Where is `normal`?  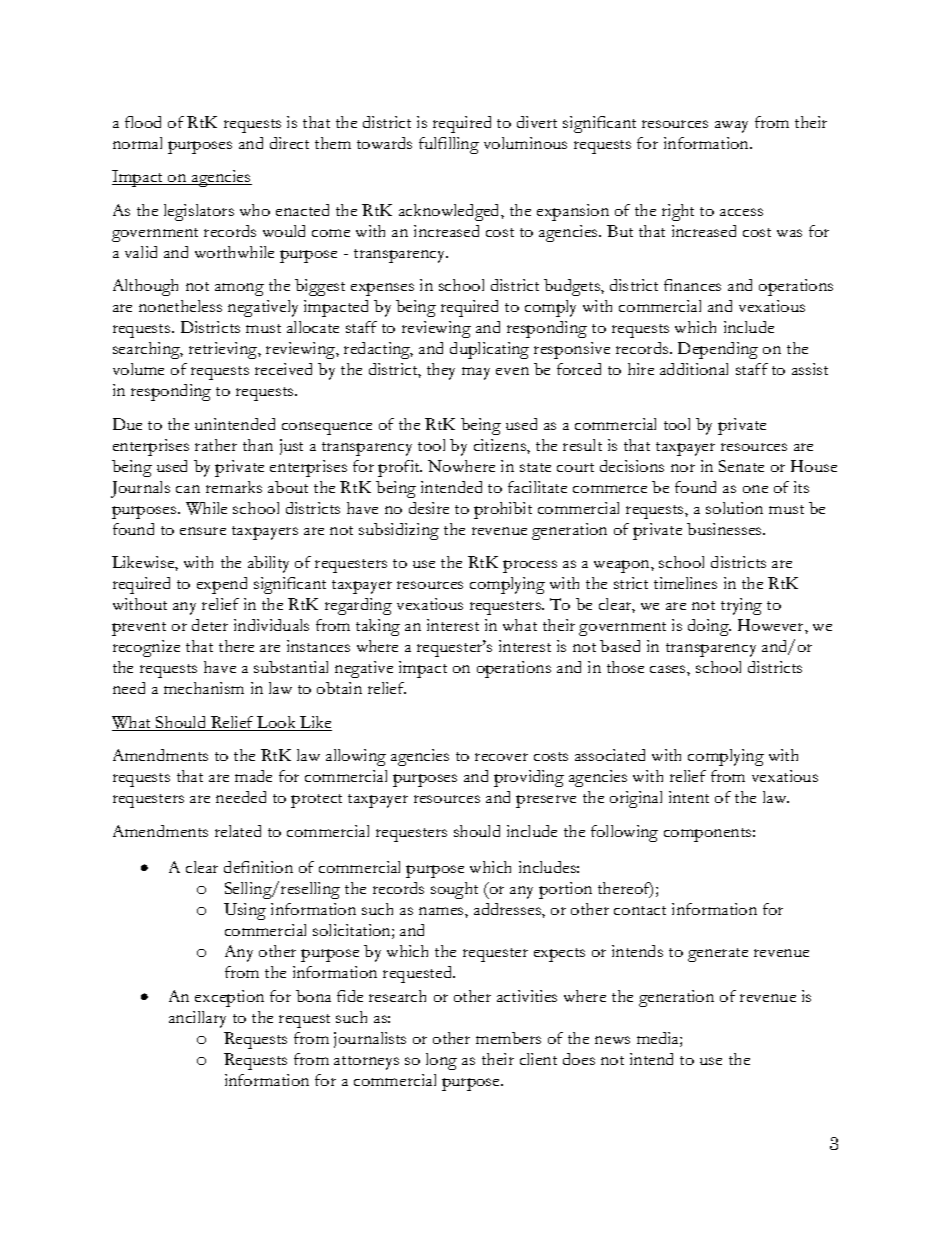 normal is located at coordinates (137, 143).
